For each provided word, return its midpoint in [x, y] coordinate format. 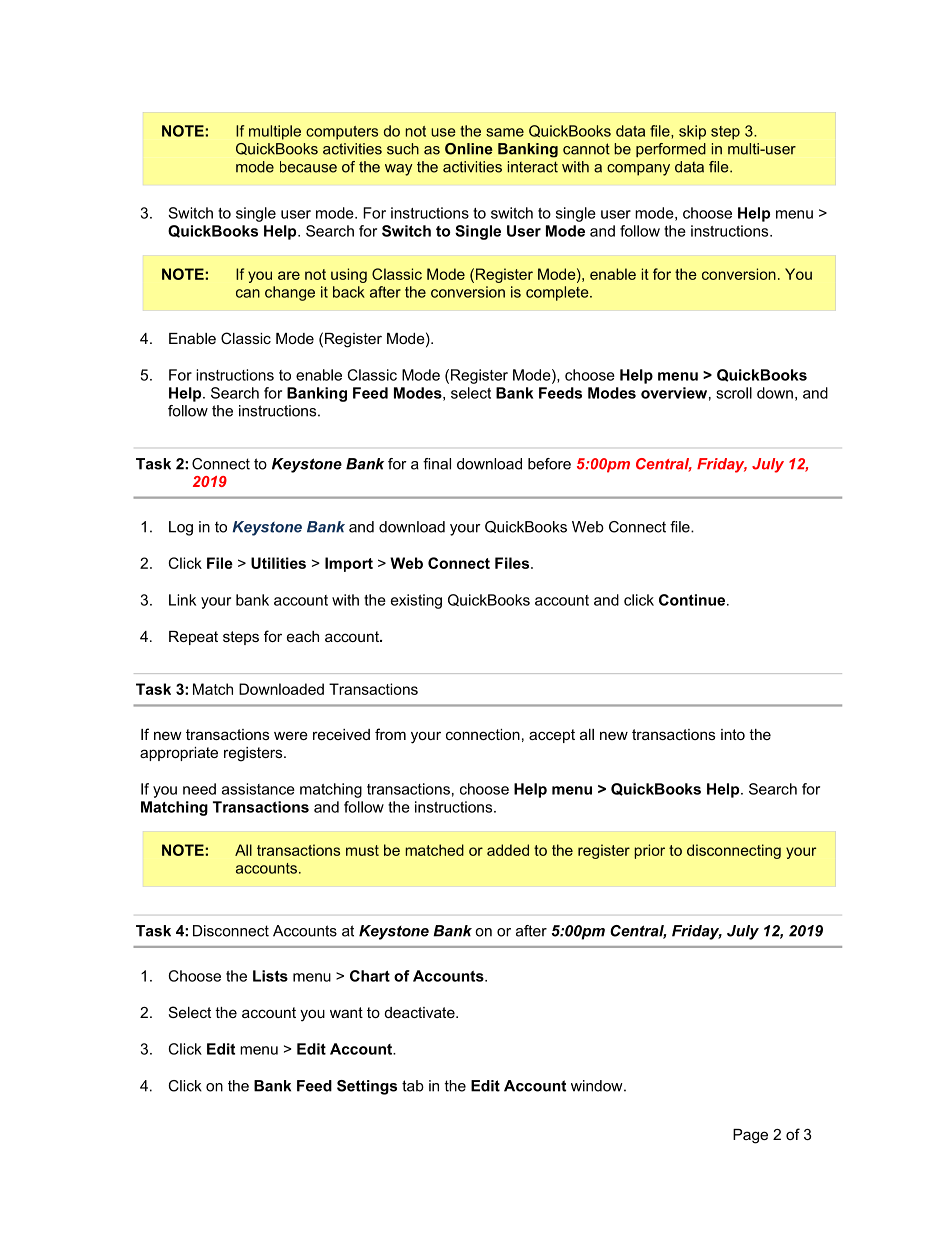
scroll [734, 393]
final [437, 464]
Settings [367, 1087]
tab [413, 1086]
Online [469, 149]
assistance [258, 789]
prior [649, 851]
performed [671, 150]
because [308, 167]
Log [181, 528]
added [508, 850]
